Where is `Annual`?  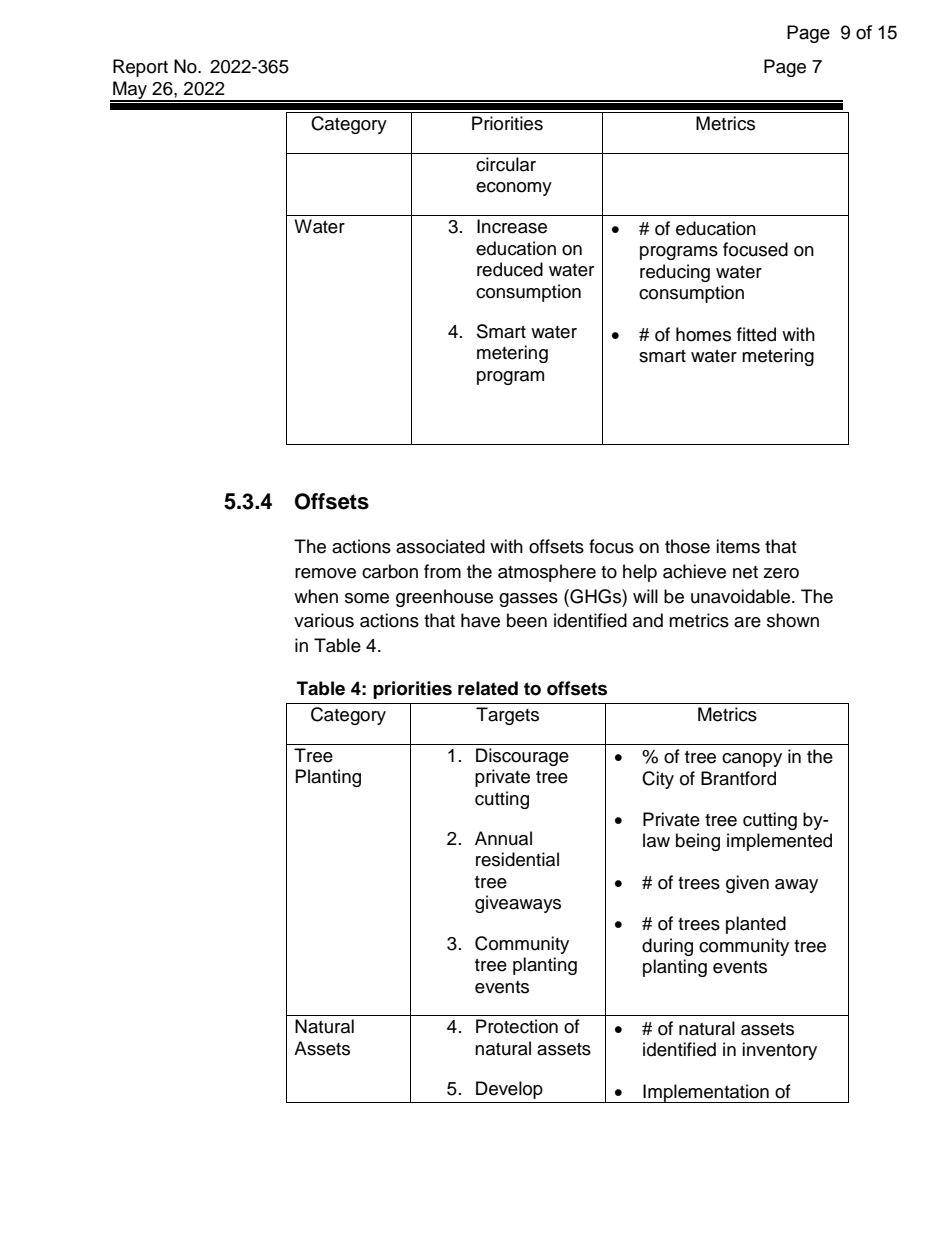 Annual is located at coordinates (503, 838).
